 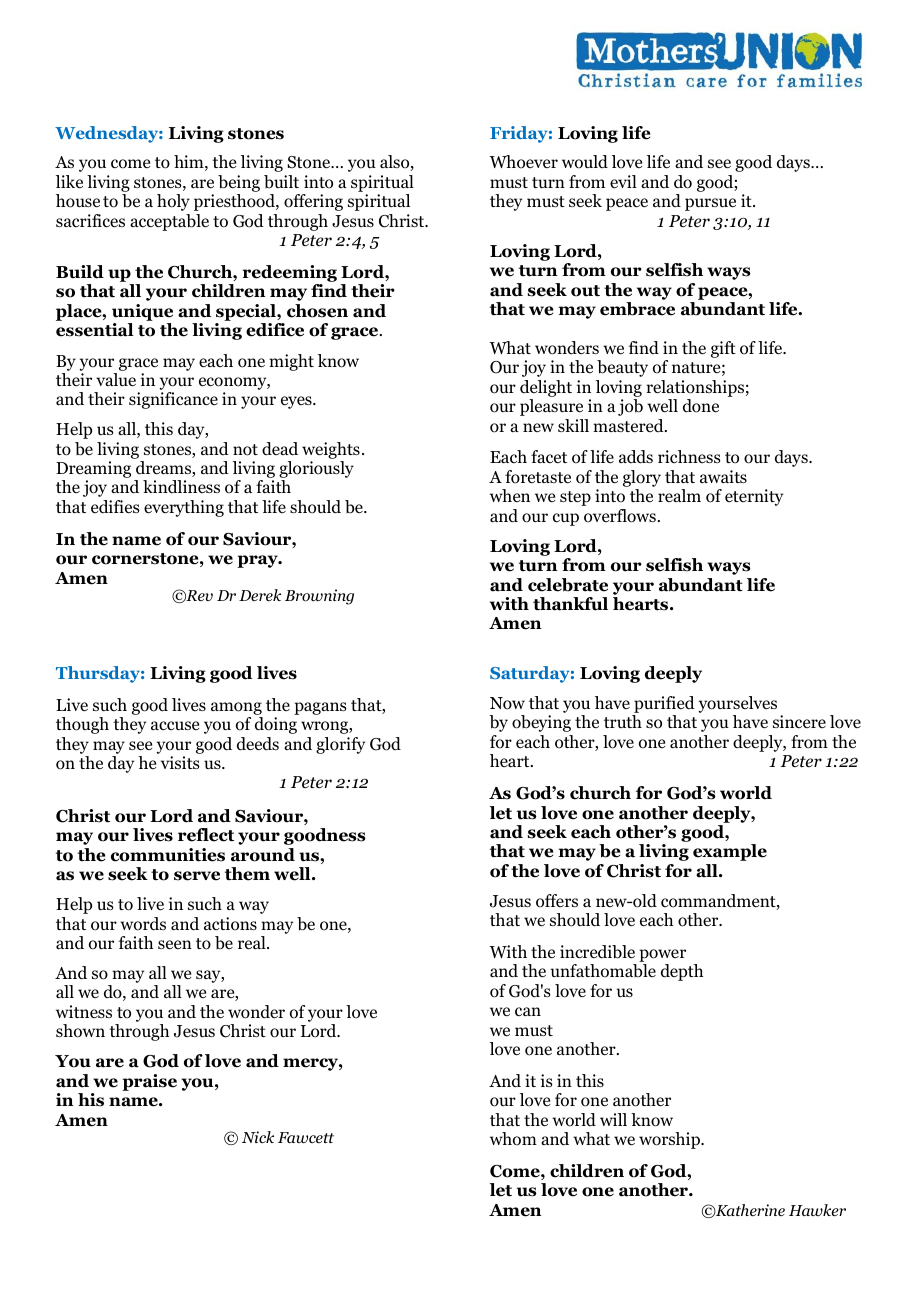 What do you see at coordinates (524, 162) in the page?
I see `Whoever` at bounding box center [524, 162].
